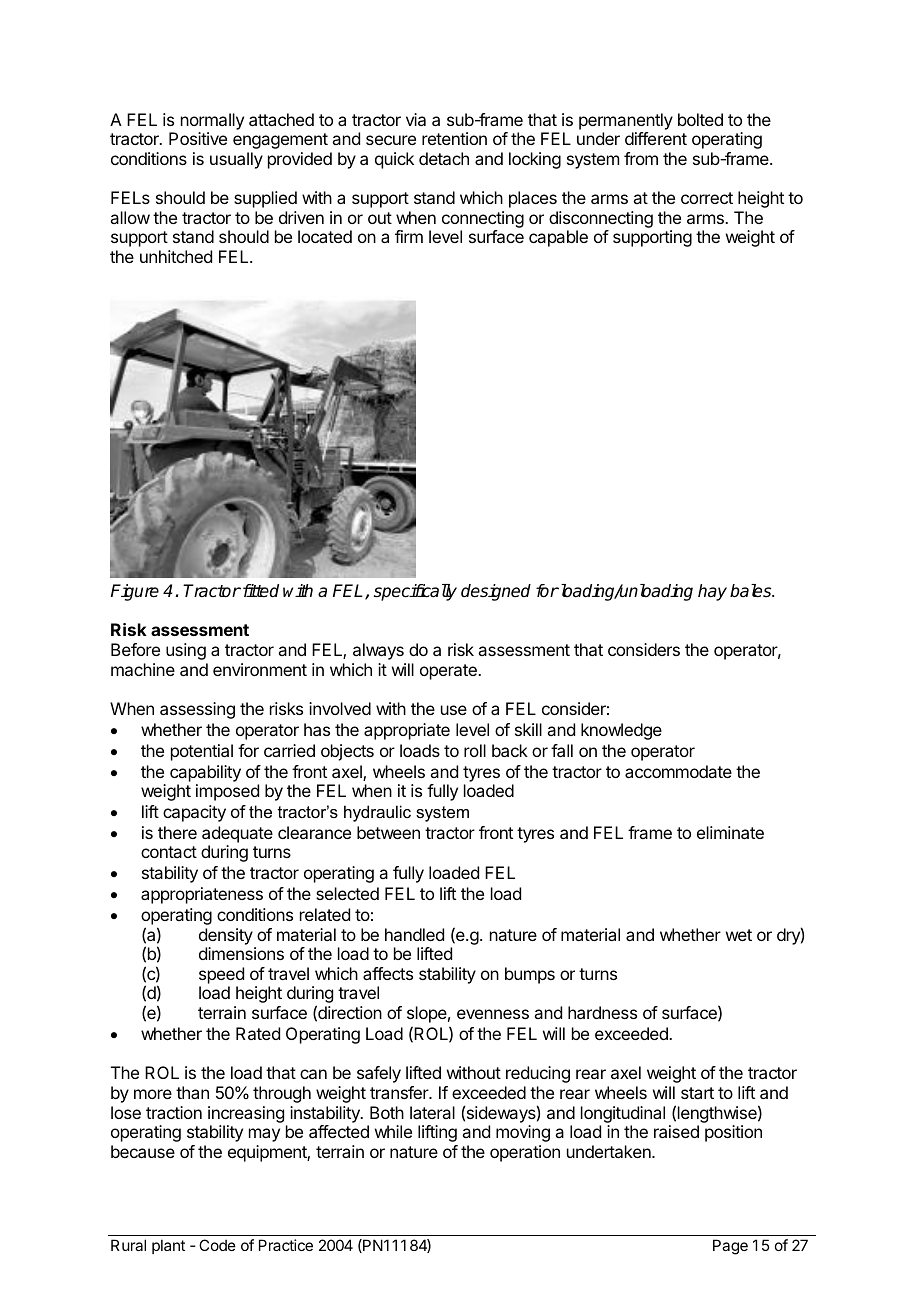 Image resolution: width=924 pixels, height=1308 pixels. I want to click on different, so click(656, 138).
